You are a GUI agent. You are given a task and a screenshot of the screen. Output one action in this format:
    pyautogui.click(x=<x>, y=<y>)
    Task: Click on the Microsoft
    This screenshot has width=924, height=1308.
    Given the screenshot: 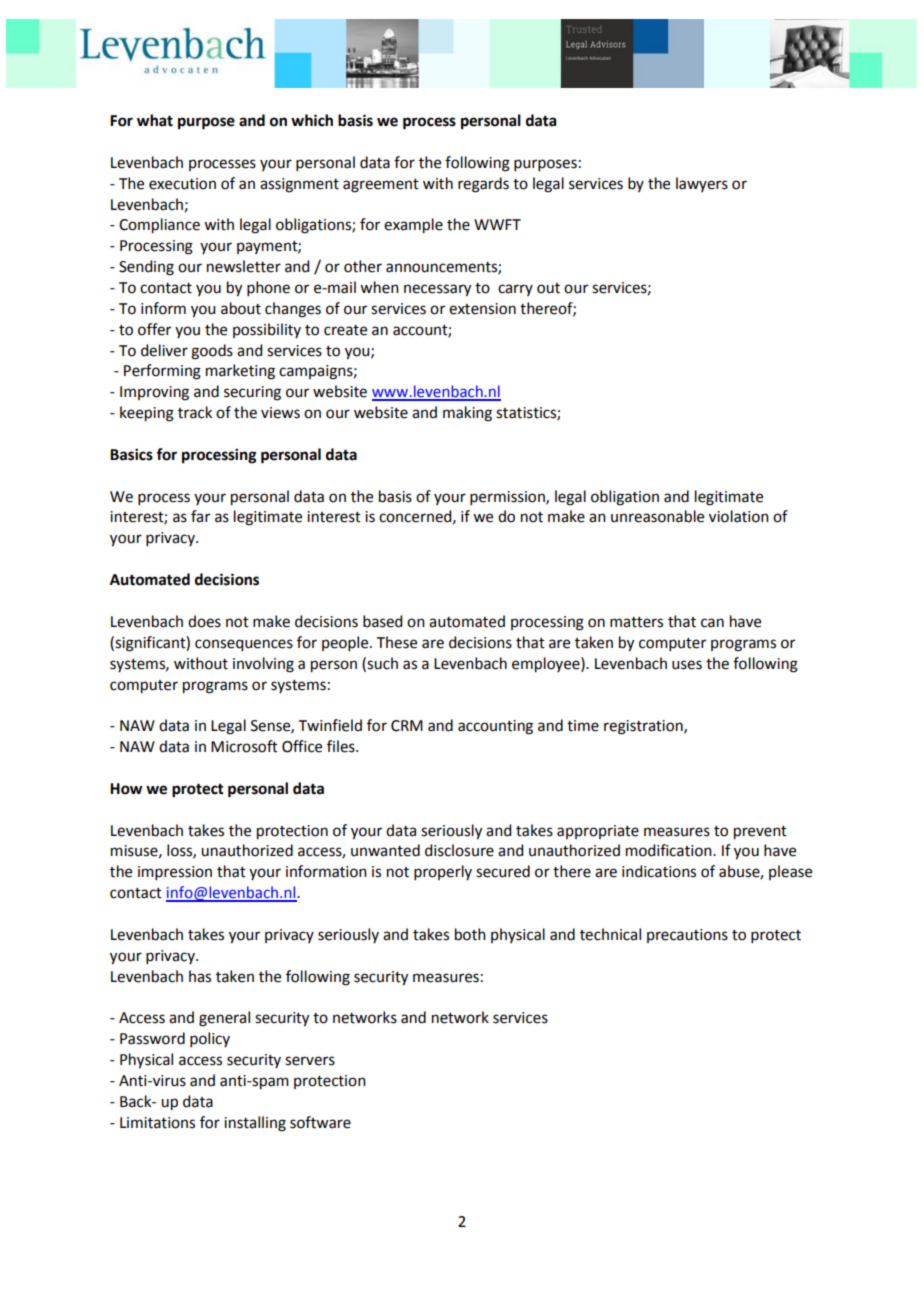 What is the action you would take?
    pyautogui.click(x=244, y=746)
